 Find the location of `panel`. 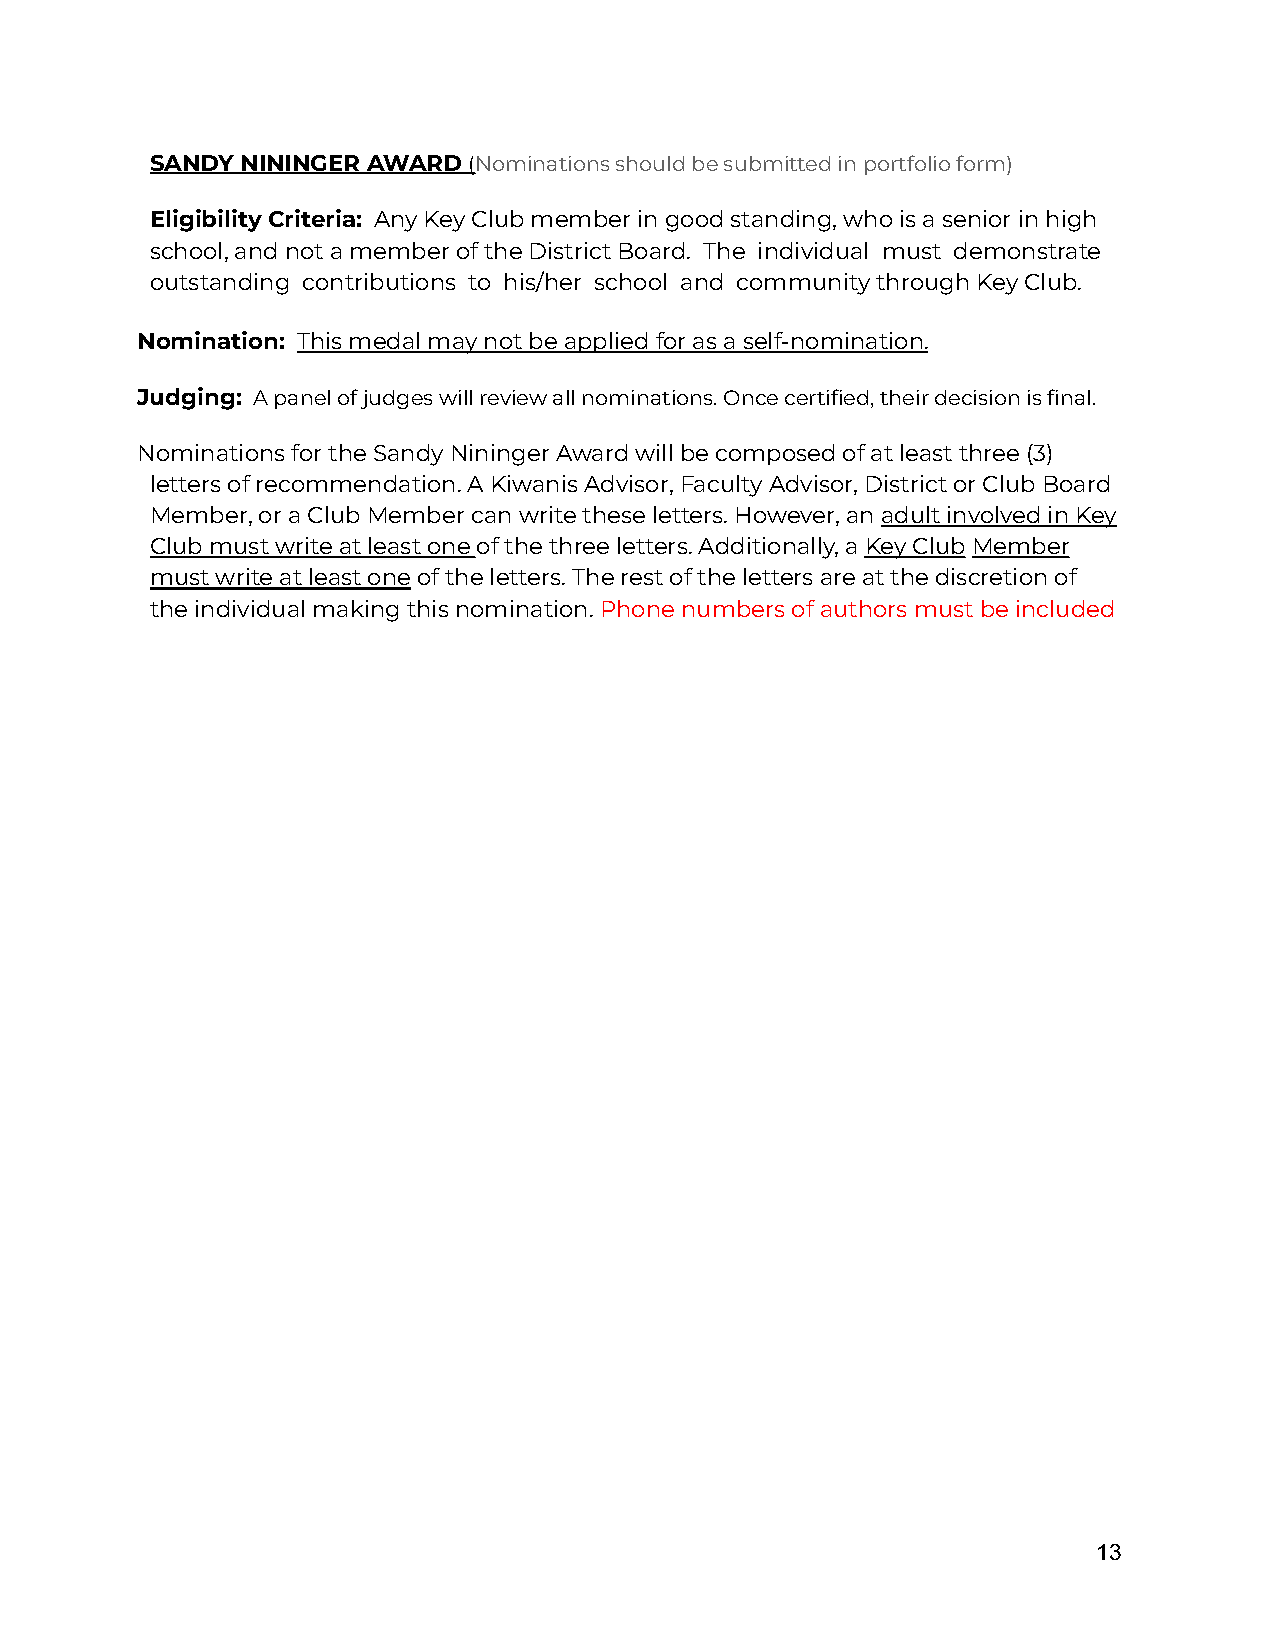

panel is located at coordinates (302, 399).
